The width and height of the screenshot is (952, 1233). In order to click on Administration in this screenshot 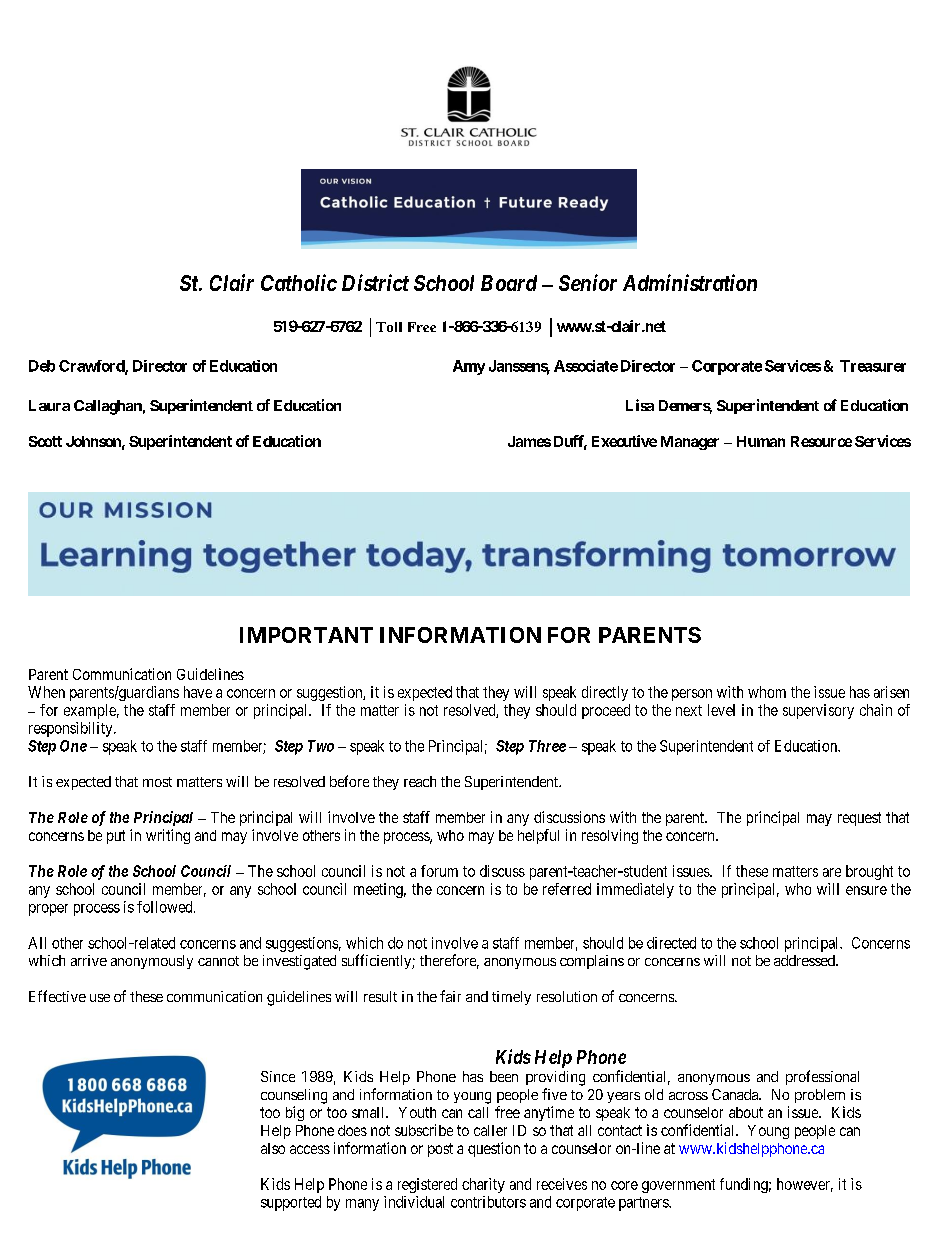, I will do `click(690, 282)`.
